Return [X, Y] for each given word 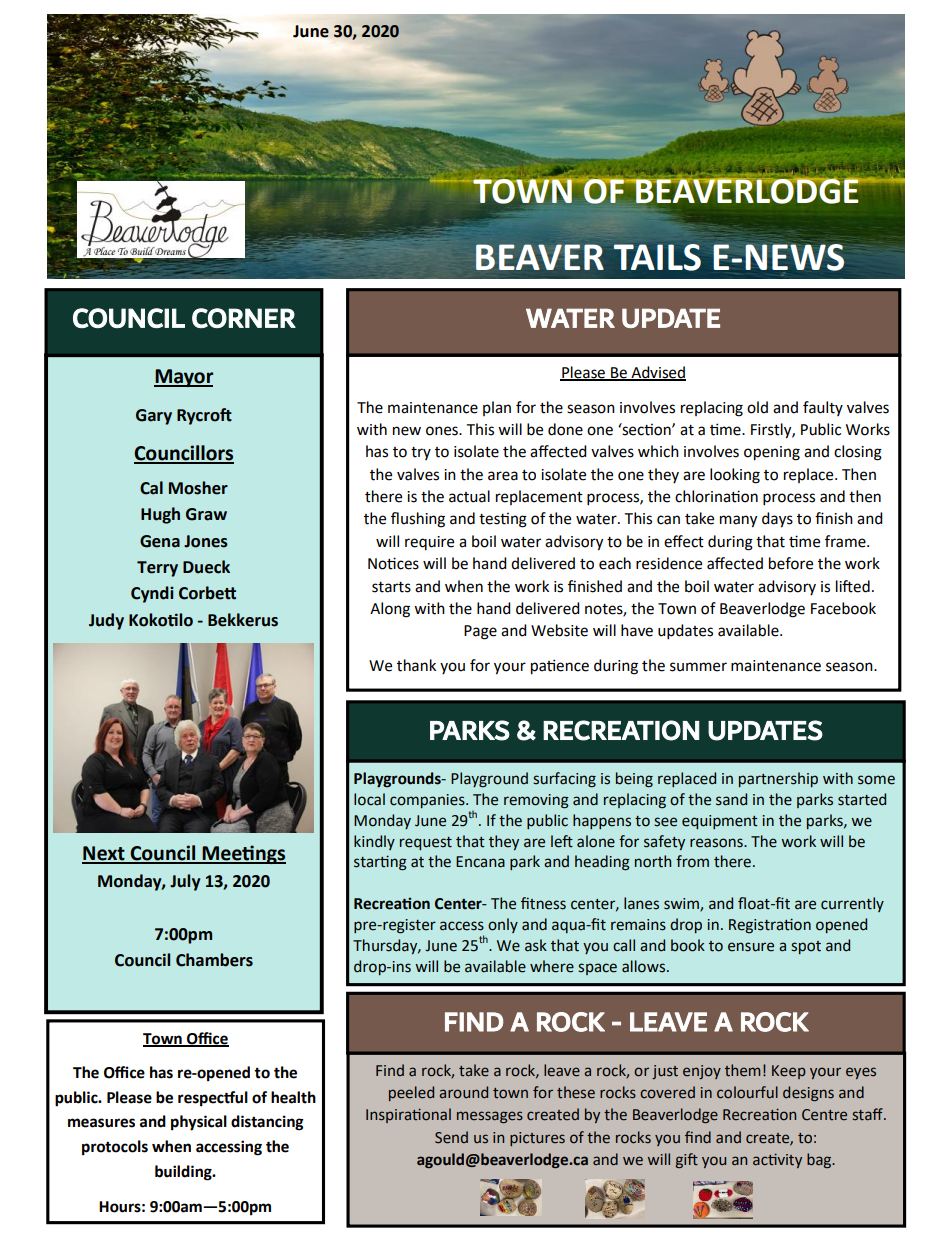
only [503, 925]
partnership [778, 779]
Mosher [198, 488]
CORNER [244, 318]
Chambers [214, 960]
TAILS [657, 257]
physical [199, 1123]
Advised [657, 373]
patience [560, 667]
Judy [106, 621]
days [777, 520]
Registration [770, 926]
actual [469, 496]
